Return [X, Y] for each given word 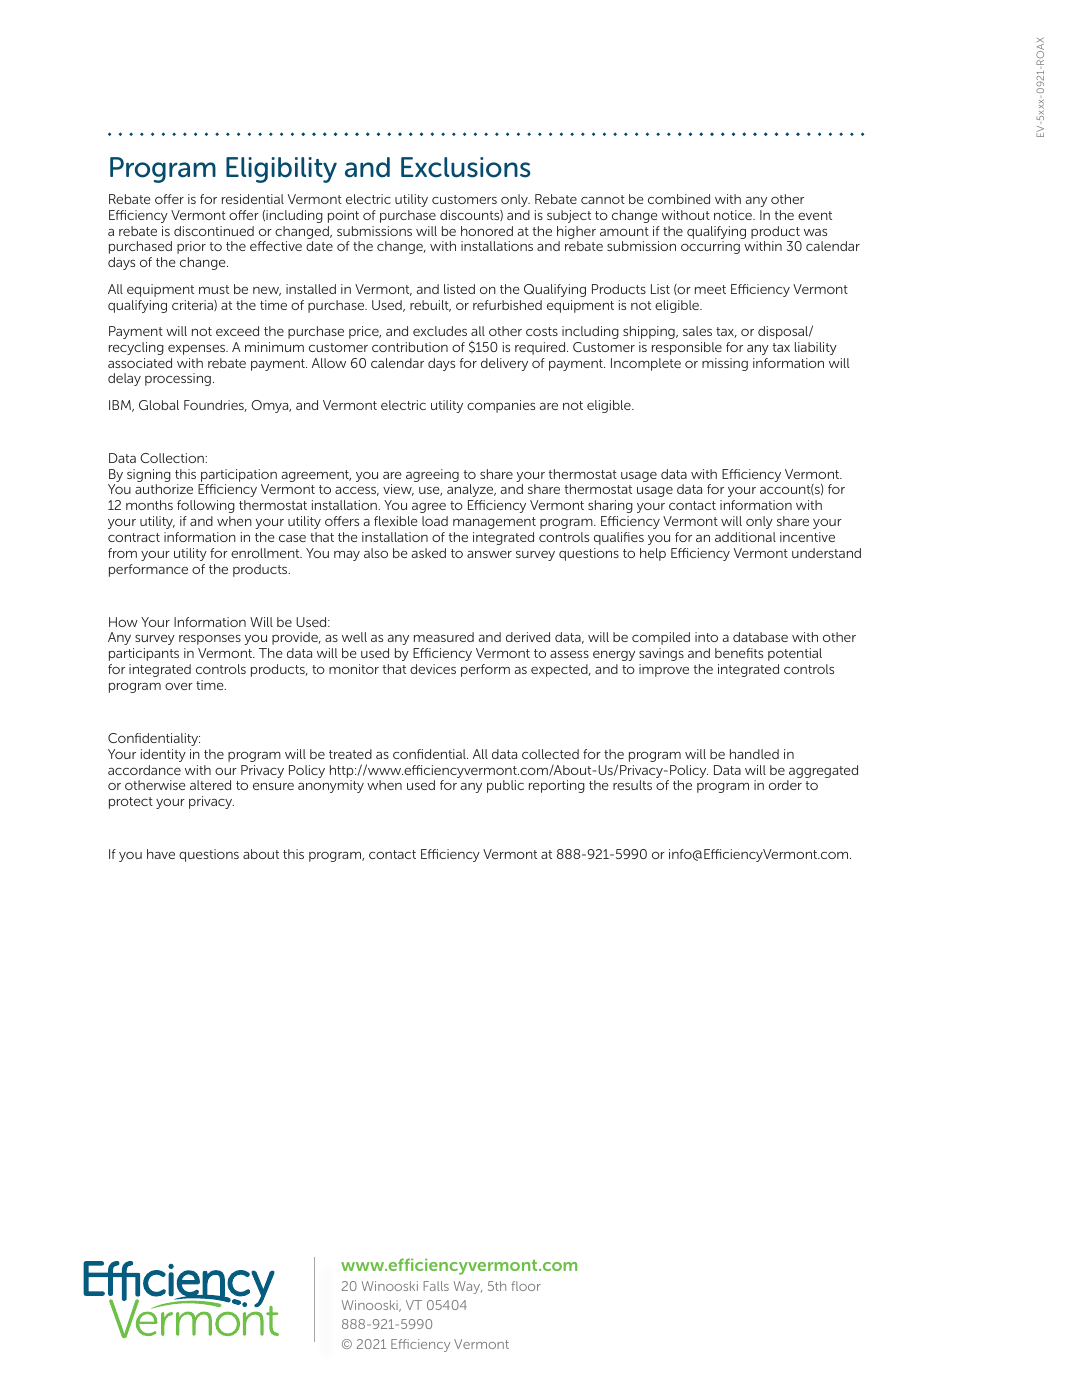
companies [501, 406]
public [505, 786]
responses [210, 640]
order [785, 785]
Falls [436, 1286]
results [632, 785]
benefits [739, 653]
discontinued [214, 231]
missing [725, 364]
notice [734, 215]
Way [468, 1287]
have [161, 854]
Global [159, 405]
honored [487, 231]
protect [131, 803]
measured [444, 637]
